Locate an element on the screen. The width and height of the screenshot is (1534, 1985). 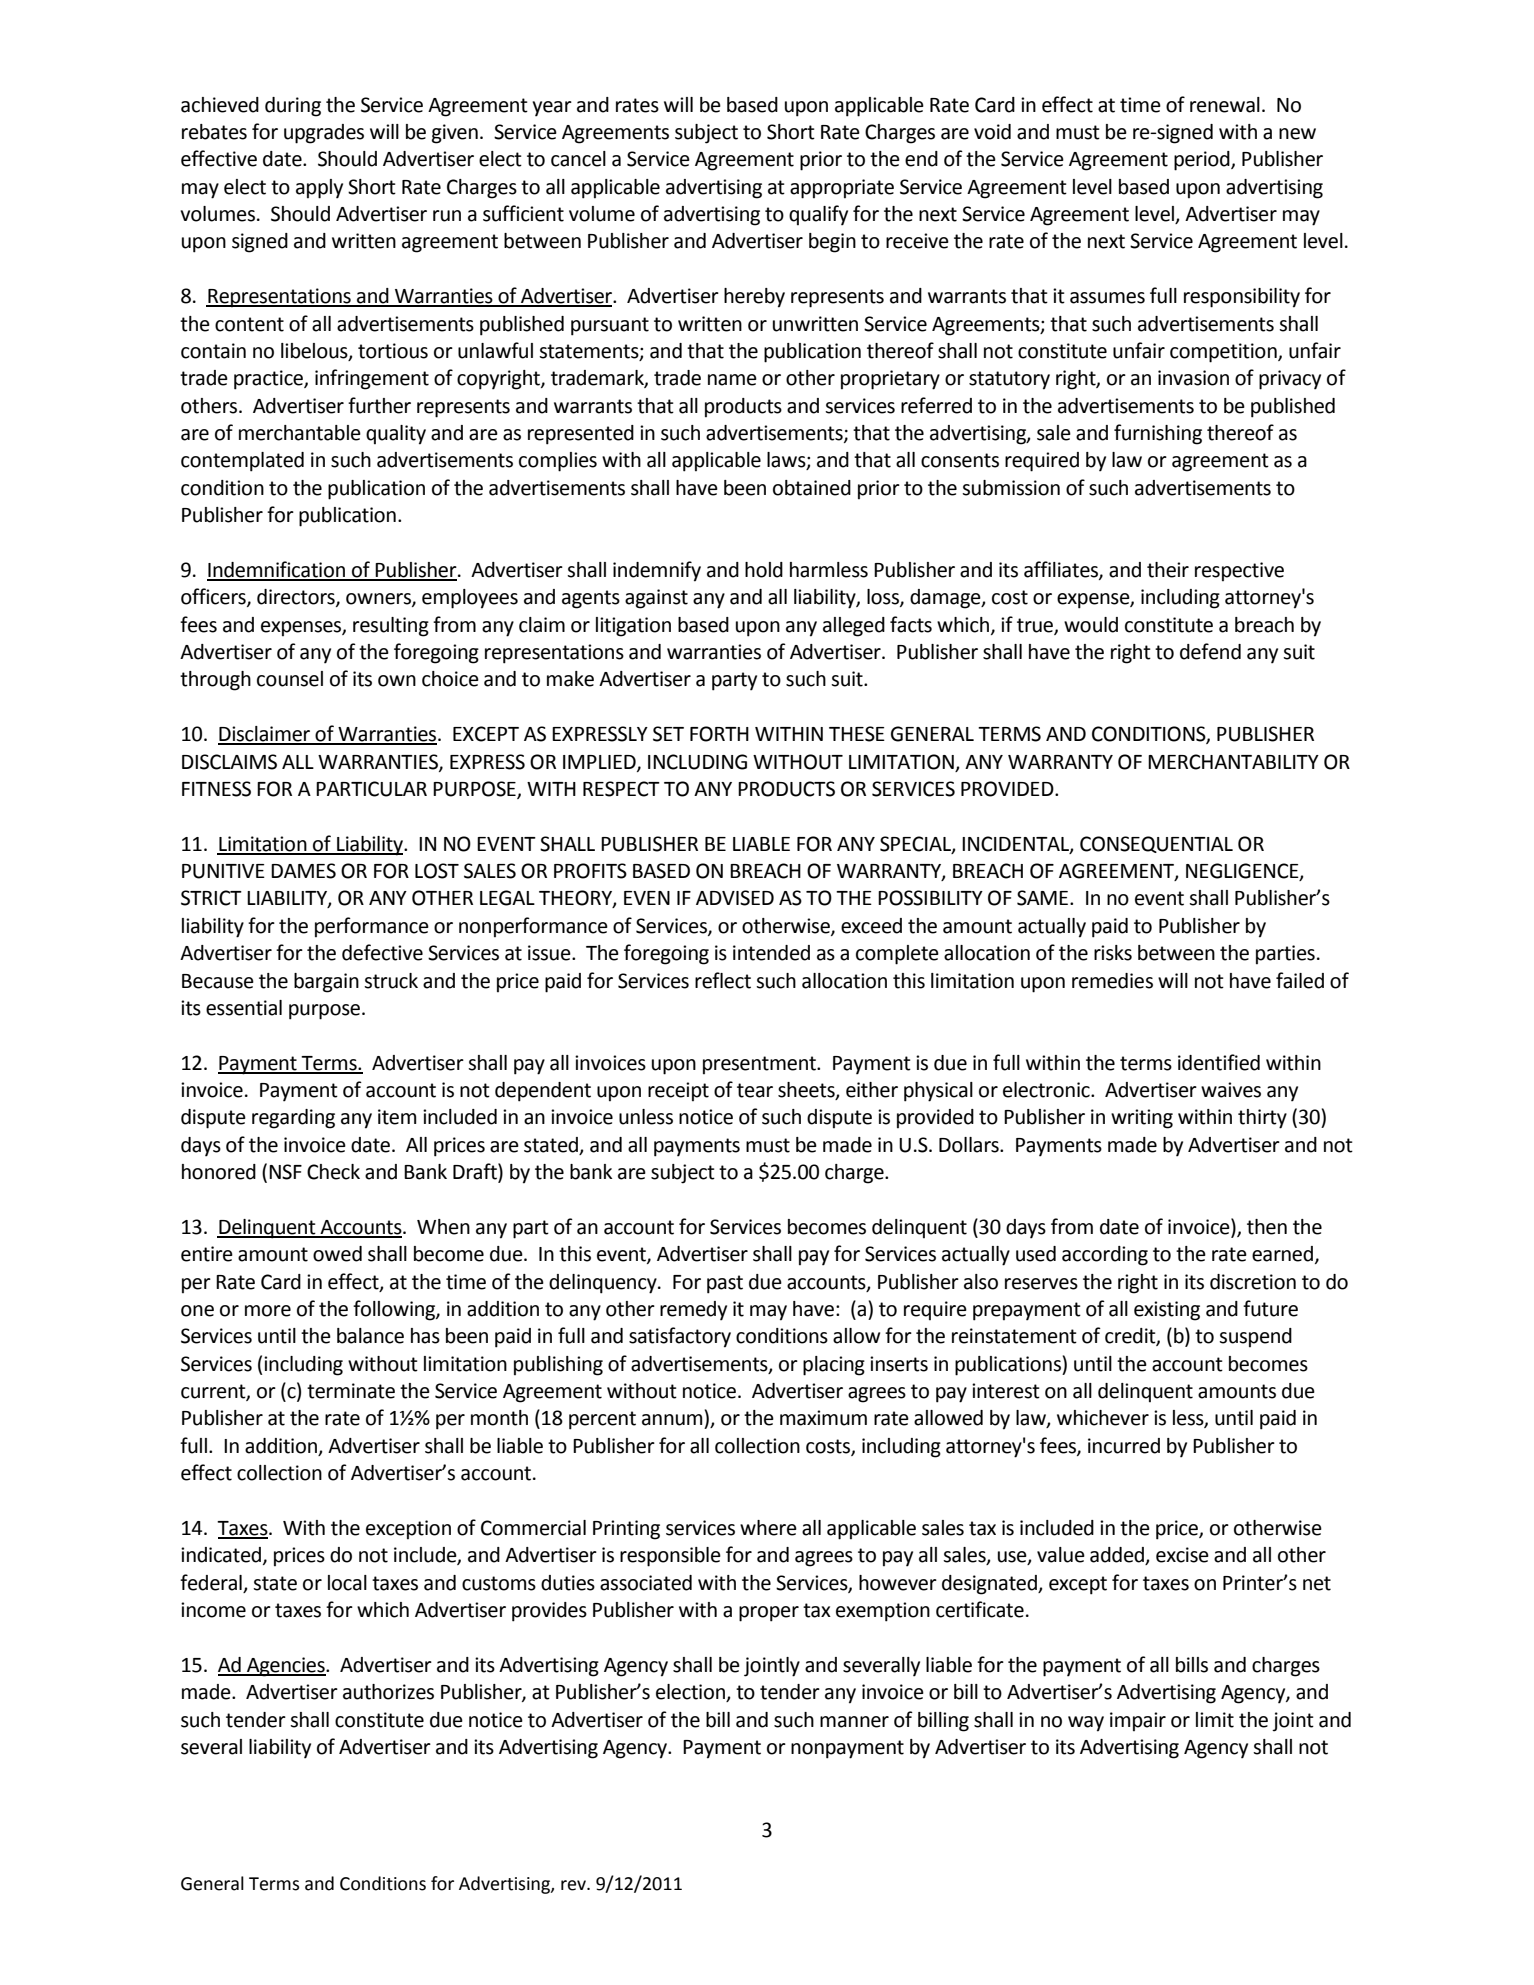
remedies is located at coordinates (1112, 981).
